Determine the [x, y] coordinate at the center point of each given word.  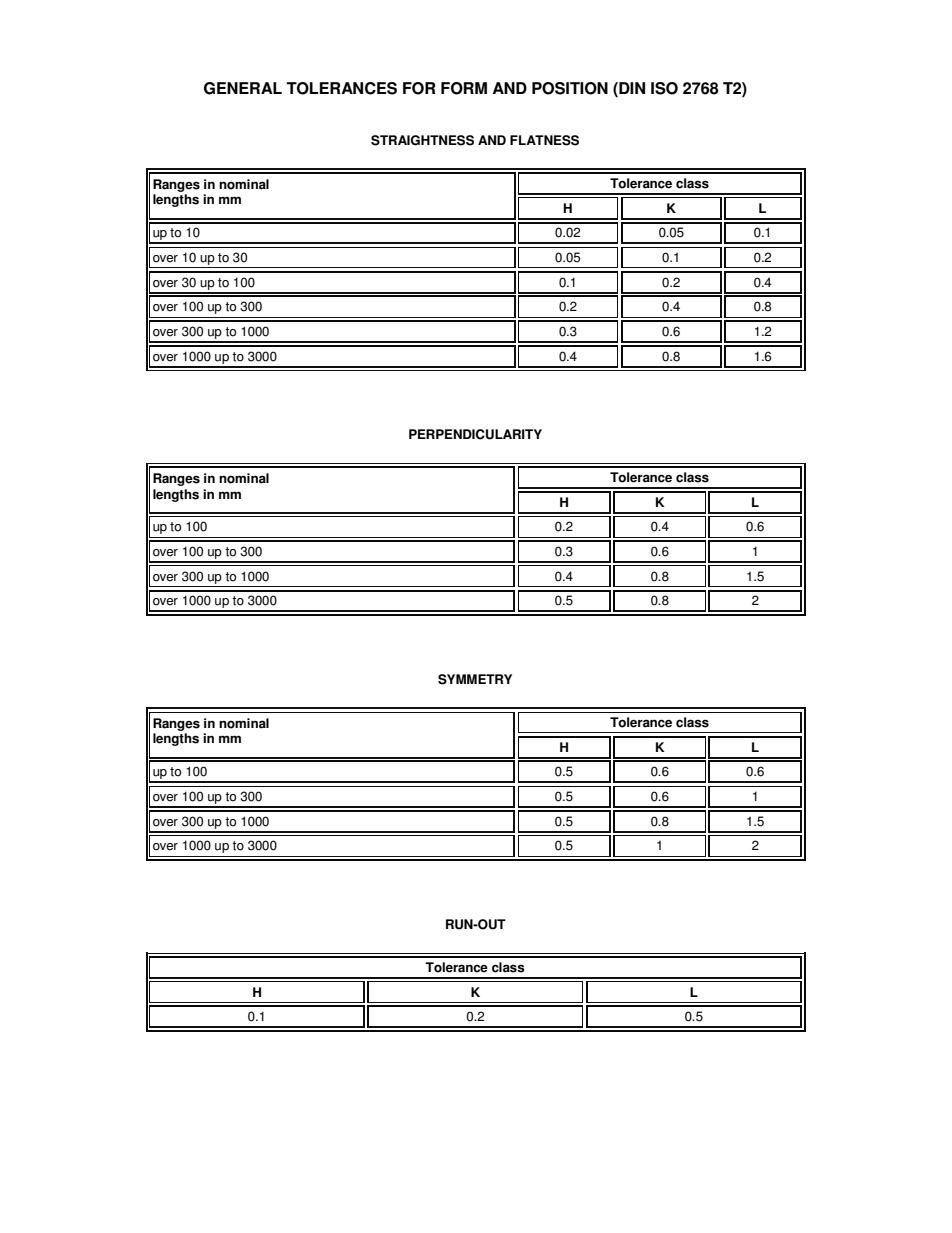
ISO [664, 88]
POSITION [570, 88]
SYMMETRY [475, 679]
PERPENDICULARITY [475, 434]
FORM [464, 88]
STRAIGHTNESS [422, 140]
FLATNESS [544, 140]
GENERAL [243, 88]
